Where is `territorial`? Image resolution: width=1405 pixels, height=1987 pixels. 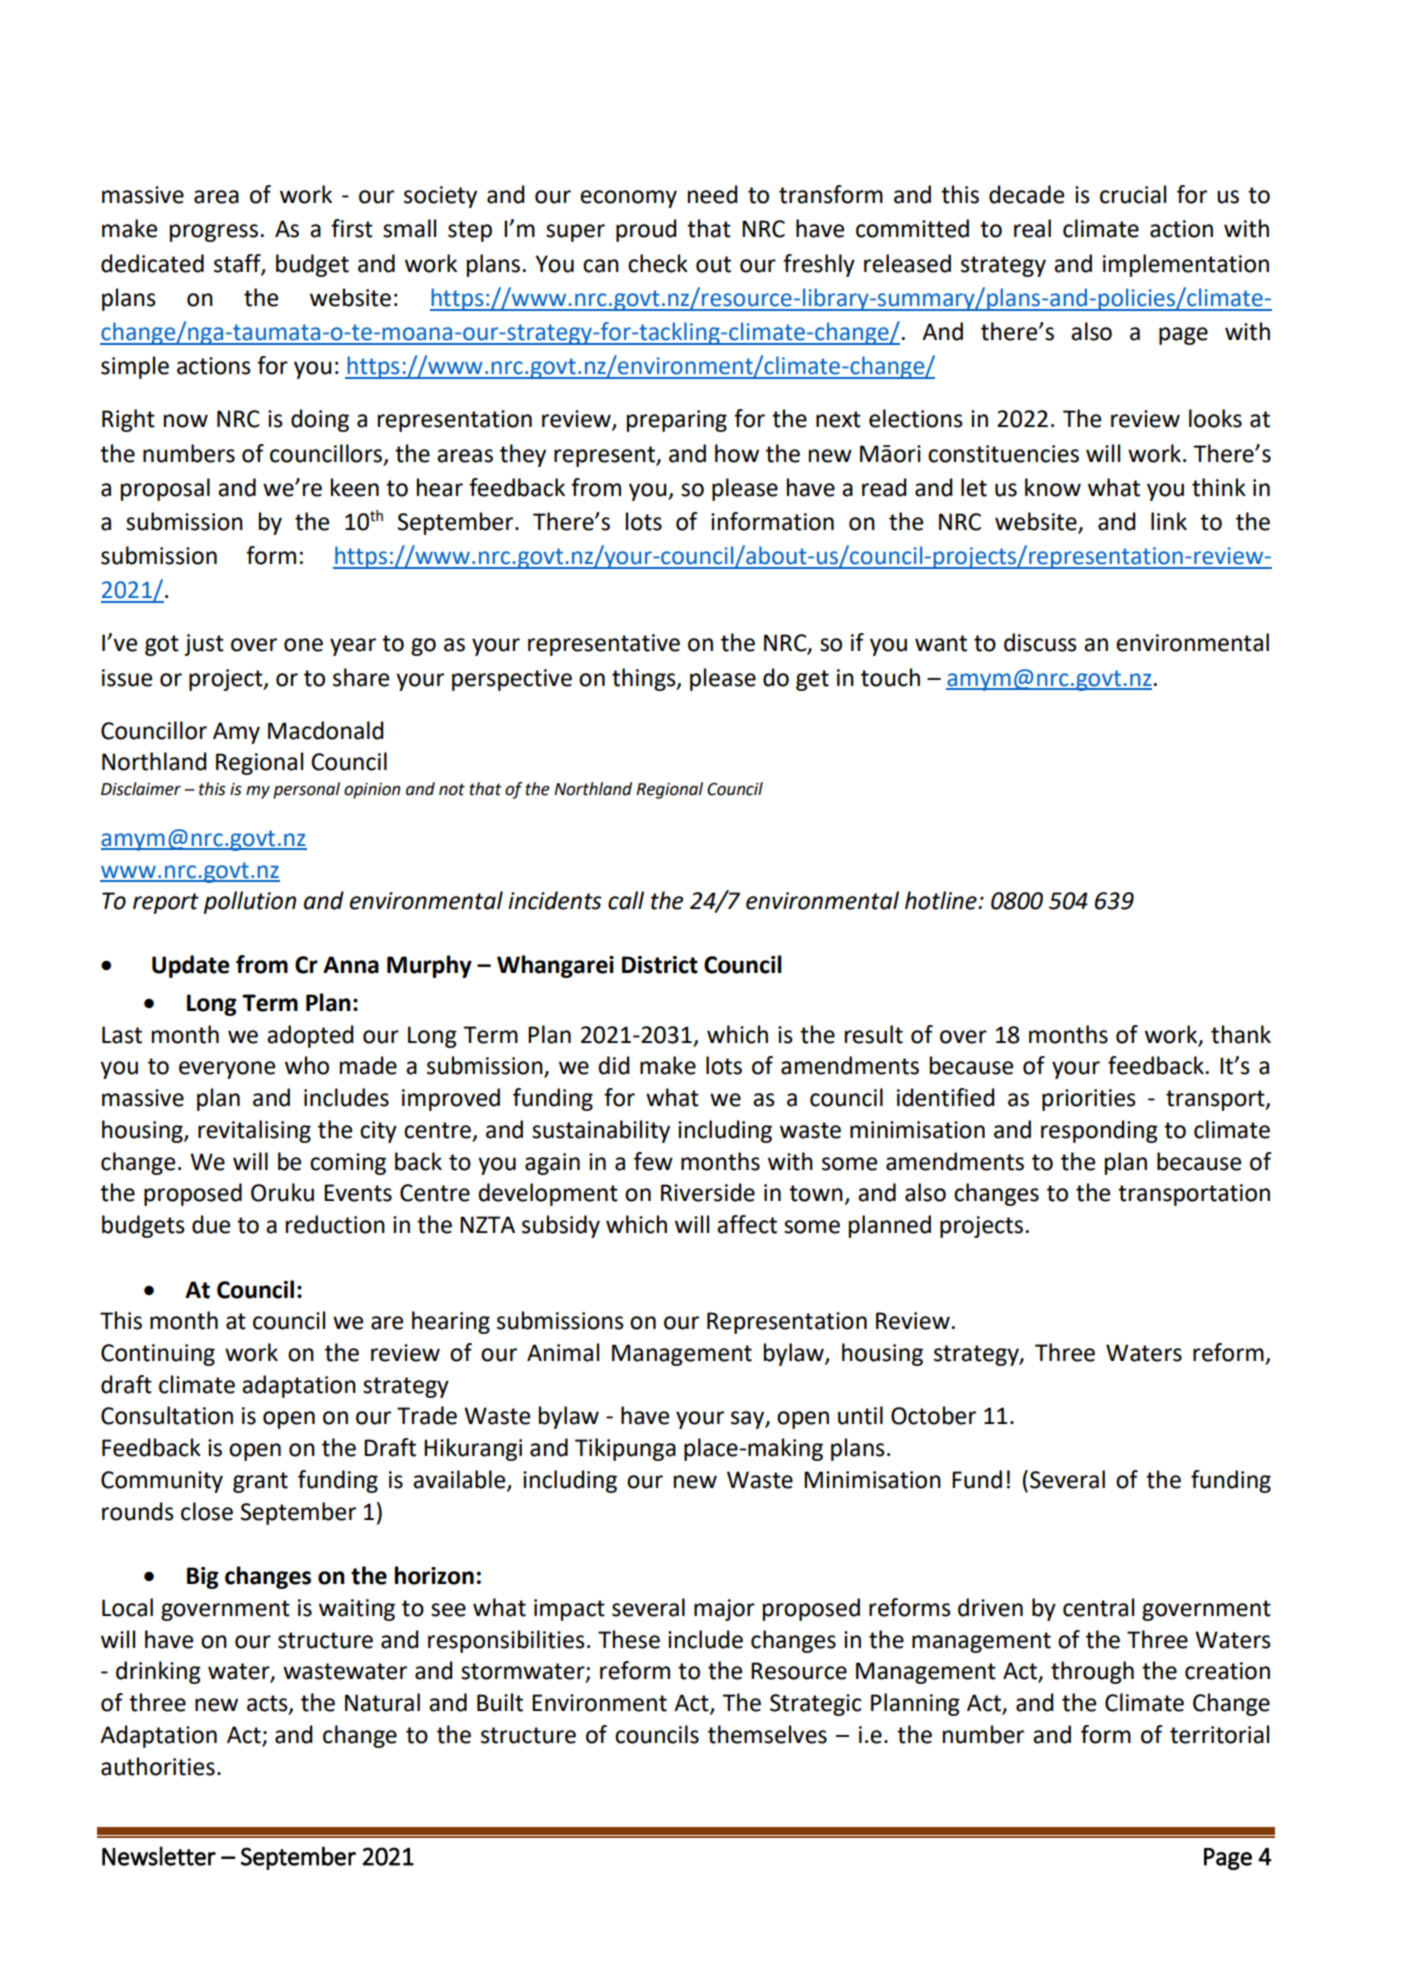
territorial is located at coordinates (1219, 1734).
